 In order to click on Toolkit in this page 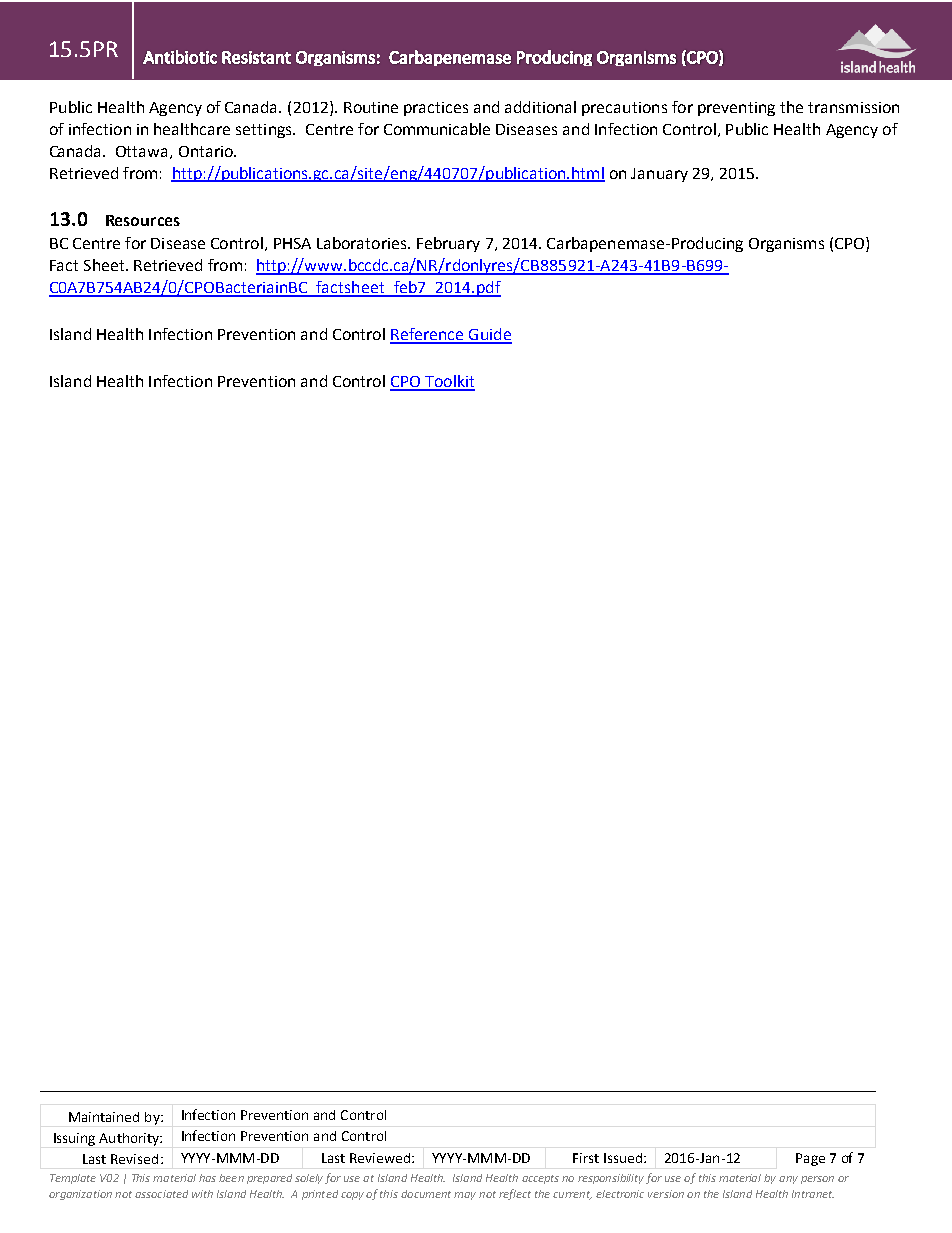, I will do `click(449, 382)`.
